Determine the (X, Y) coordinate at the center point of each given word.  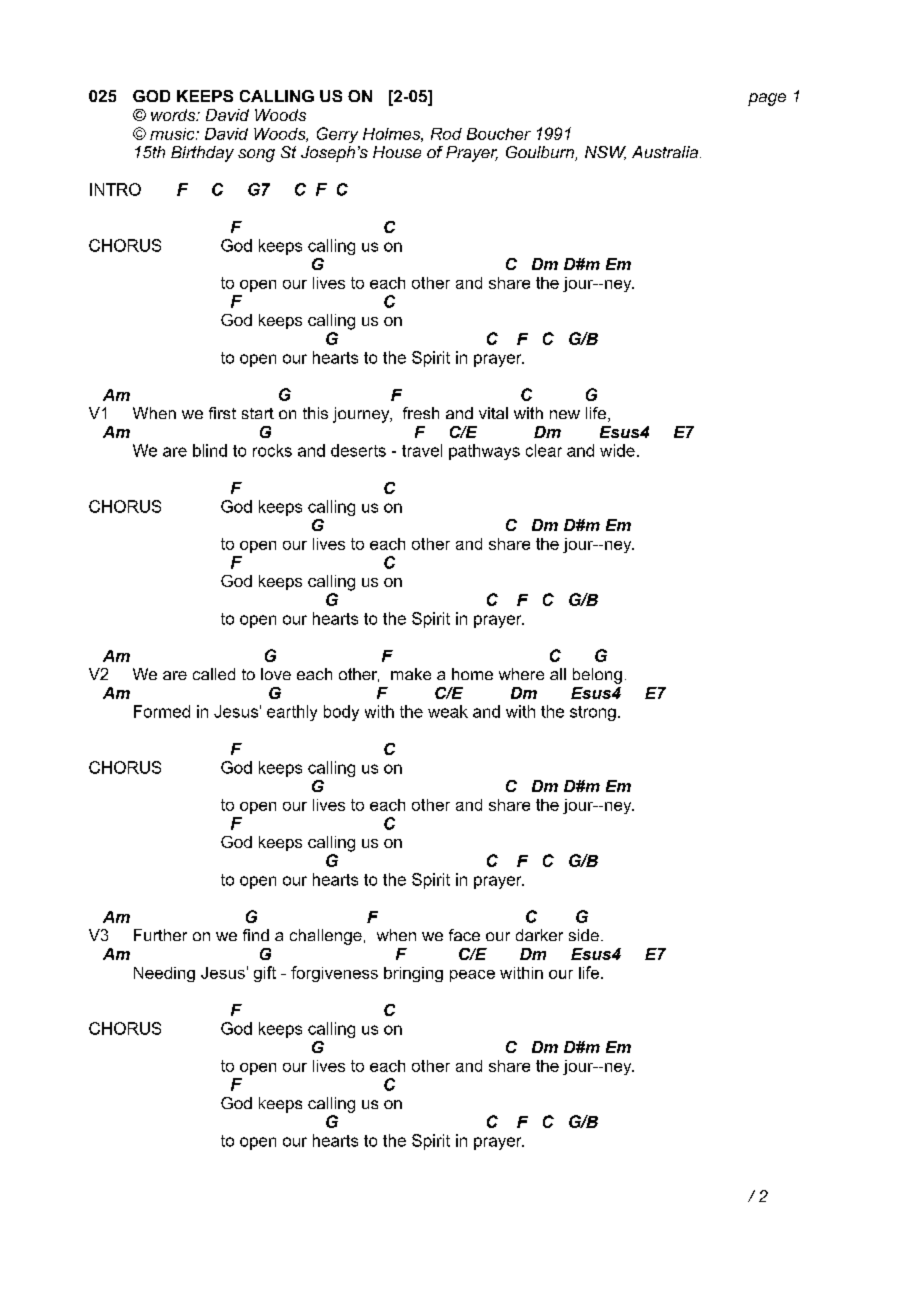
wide (617, 450)
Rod (446, 134)
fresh (421, 413)
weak (448, 711)
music (173, 134)
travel (422, 450)
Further (160, 935)
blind (210, 450)
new (565, 414)
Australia (665, 152)
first (222, 413)
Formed (162, 711)
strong (593, 713)
